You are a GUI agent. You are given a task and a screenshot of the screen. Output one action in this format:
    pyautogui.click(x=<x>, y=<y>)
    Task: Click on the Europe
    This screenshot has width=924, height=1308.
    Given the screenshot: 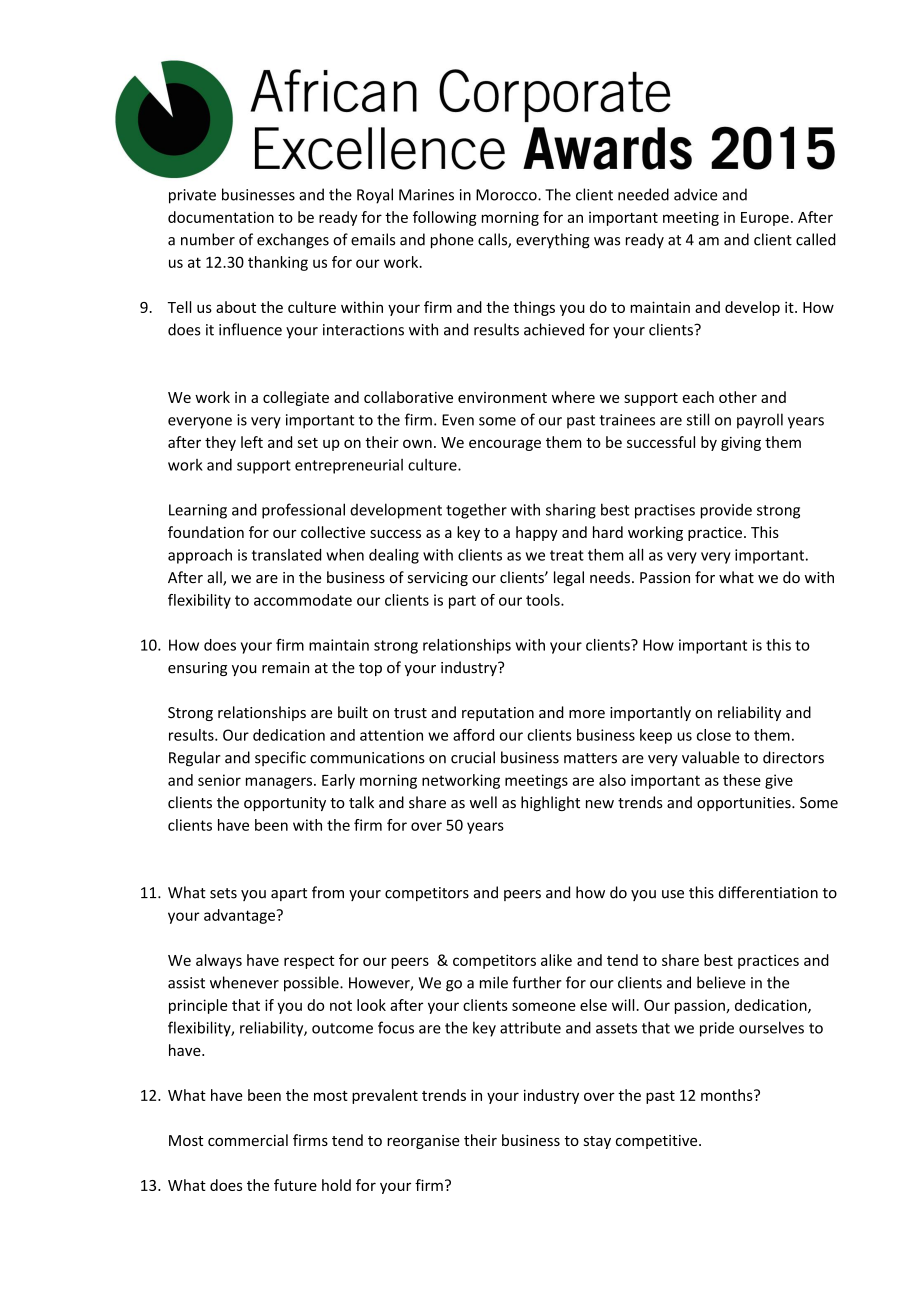 What is the action you would take?
    pyautogui.click(x=765, y=219)
